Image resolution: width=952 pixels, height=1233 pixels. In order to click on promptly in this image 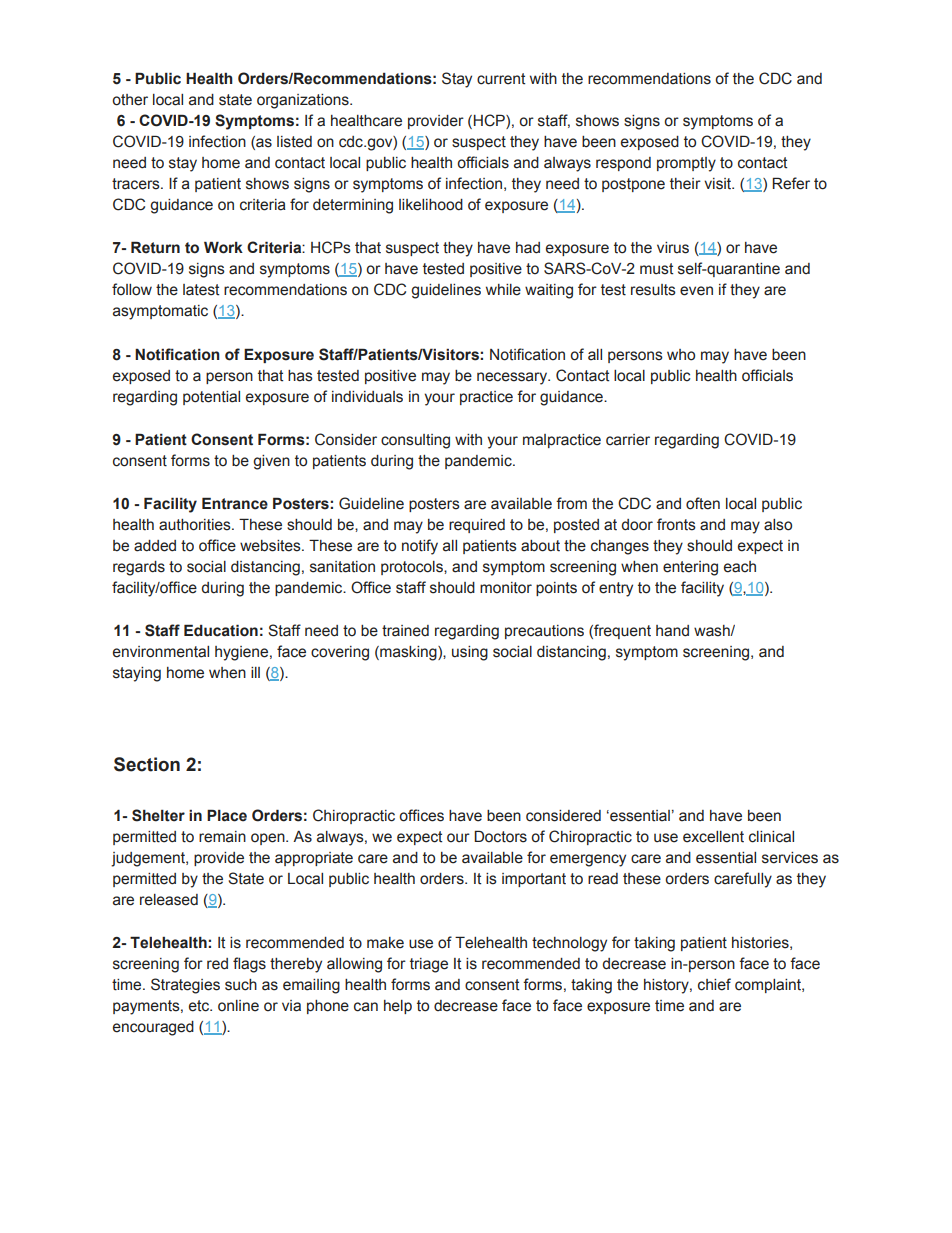, I will do `click(686, 164)`.
